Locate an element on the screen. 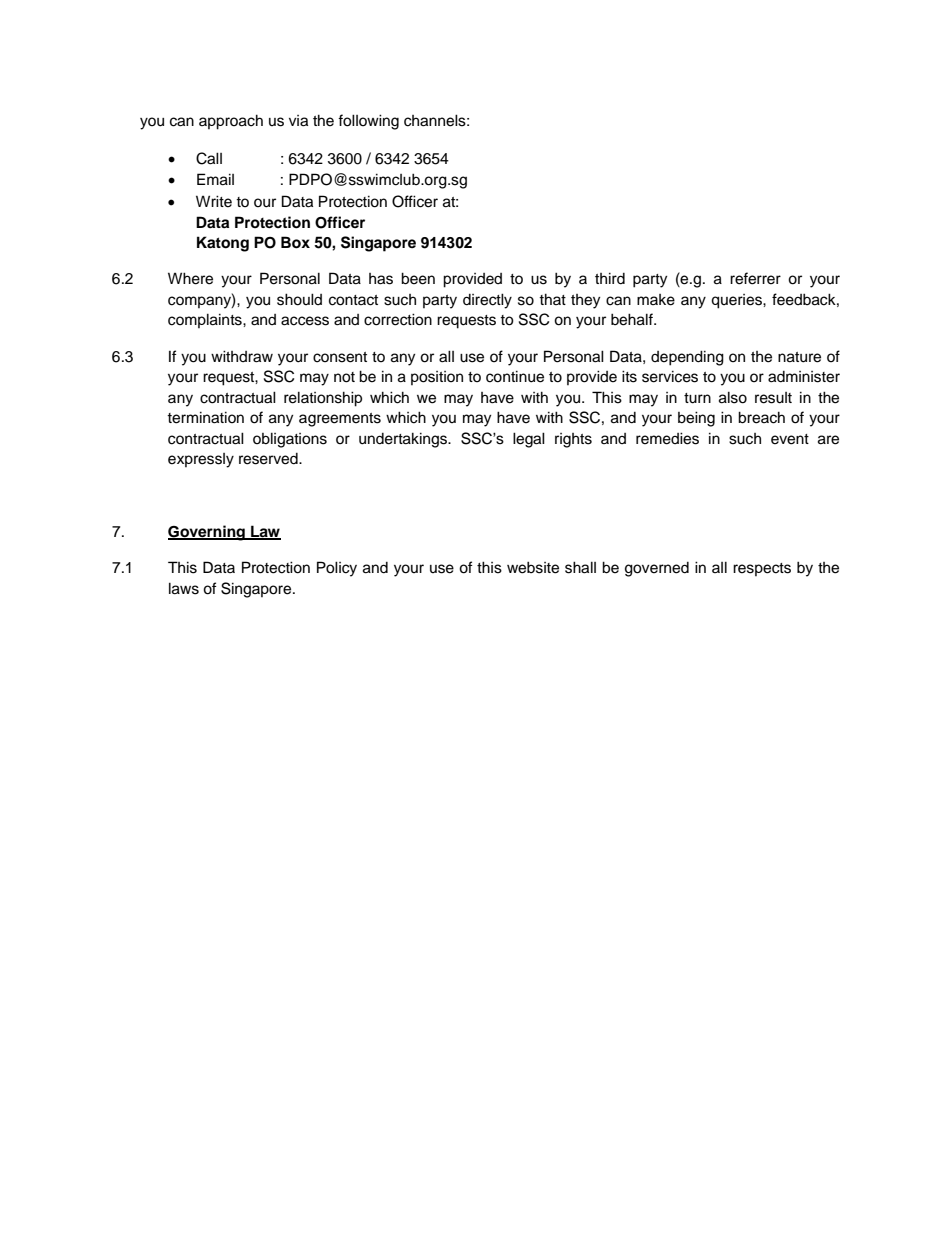 The width and height of the screenshot is (952, 1233). Policy is located at coordinates (337, 569).
